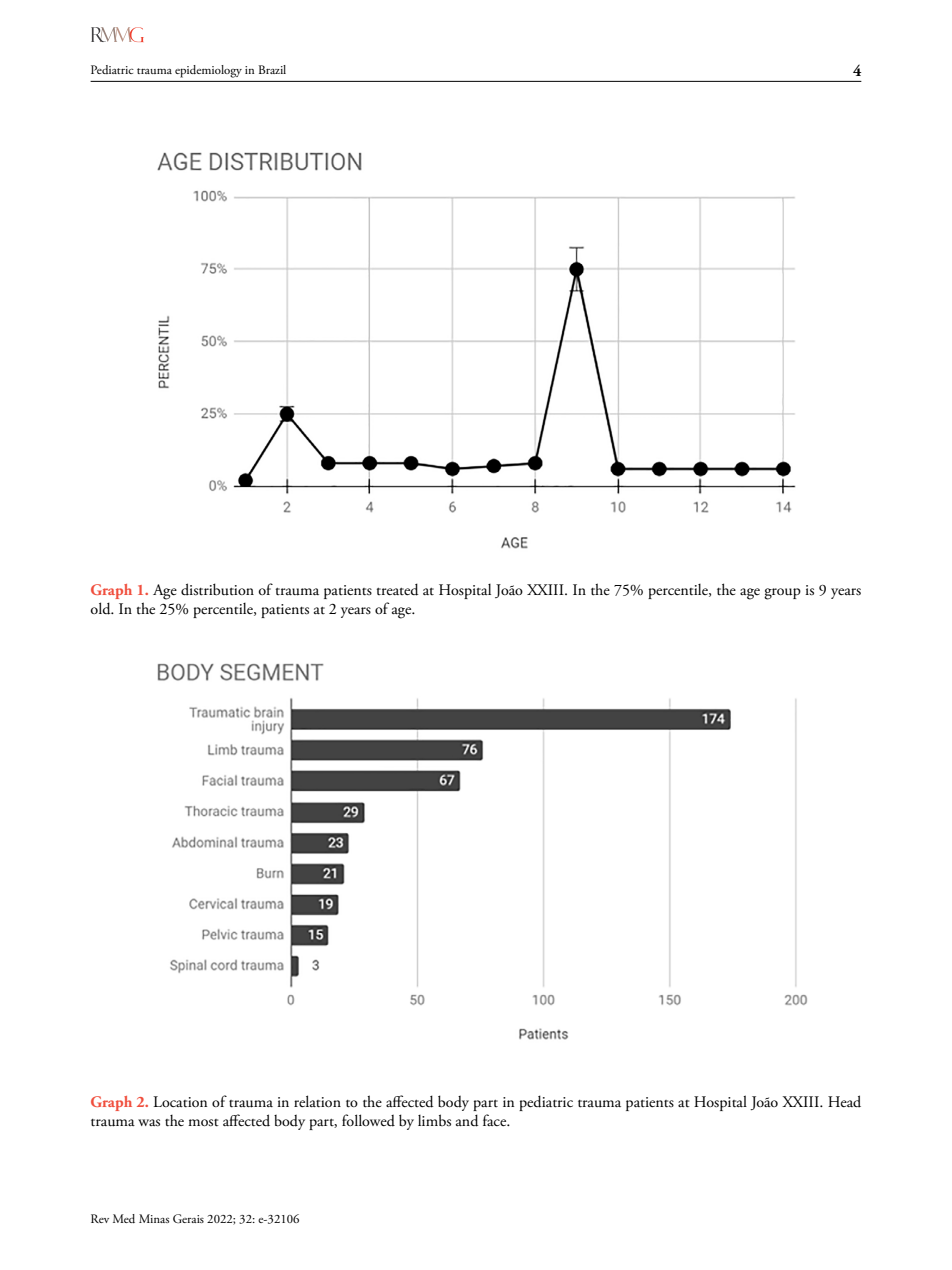  What do you see at coordinates (180, 1102) in the document?
I see `Location` at bounding box center [180, 1102].
